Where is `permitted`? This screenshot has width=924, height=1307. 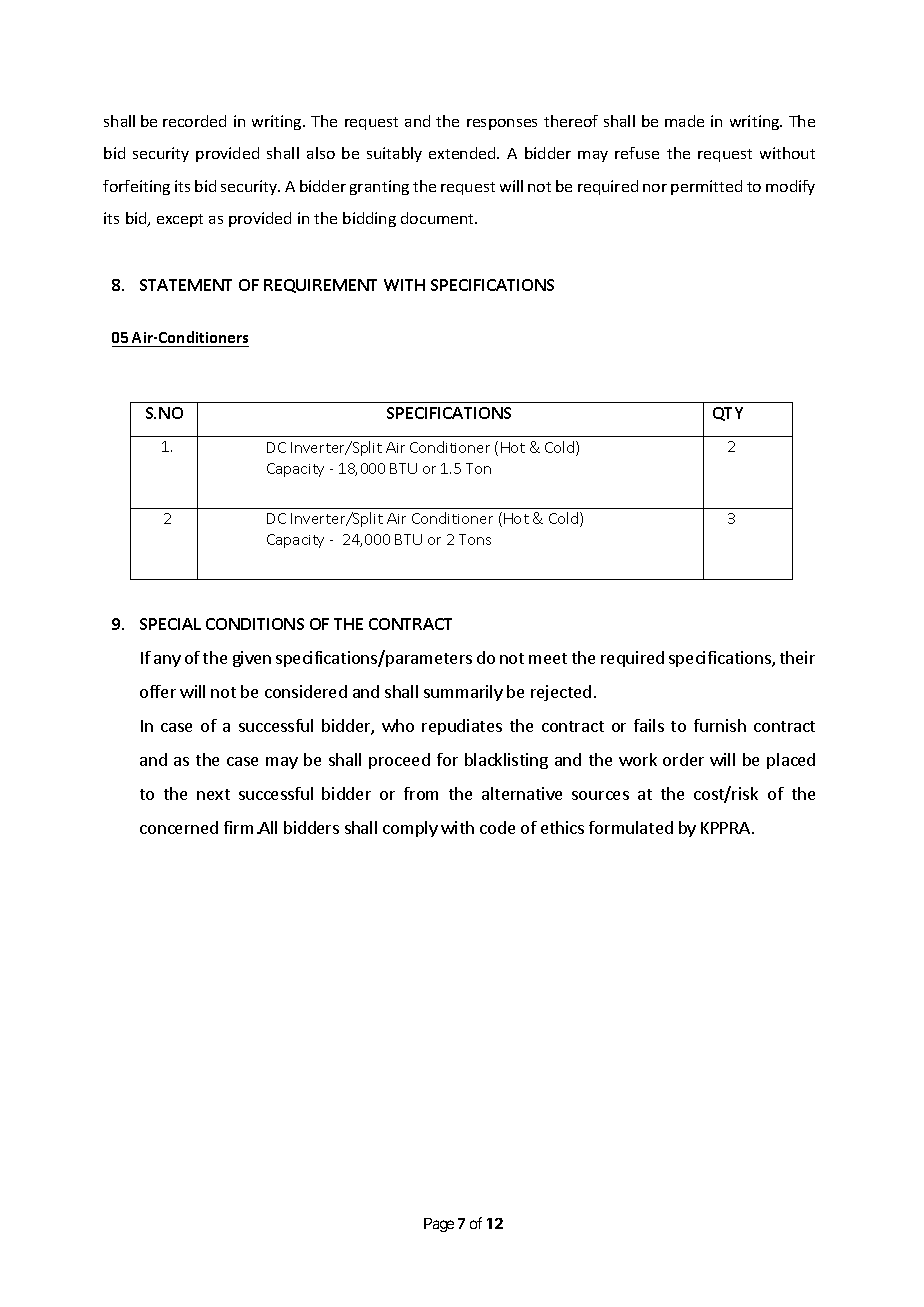 permitted is located at coordinates (706, 187).
